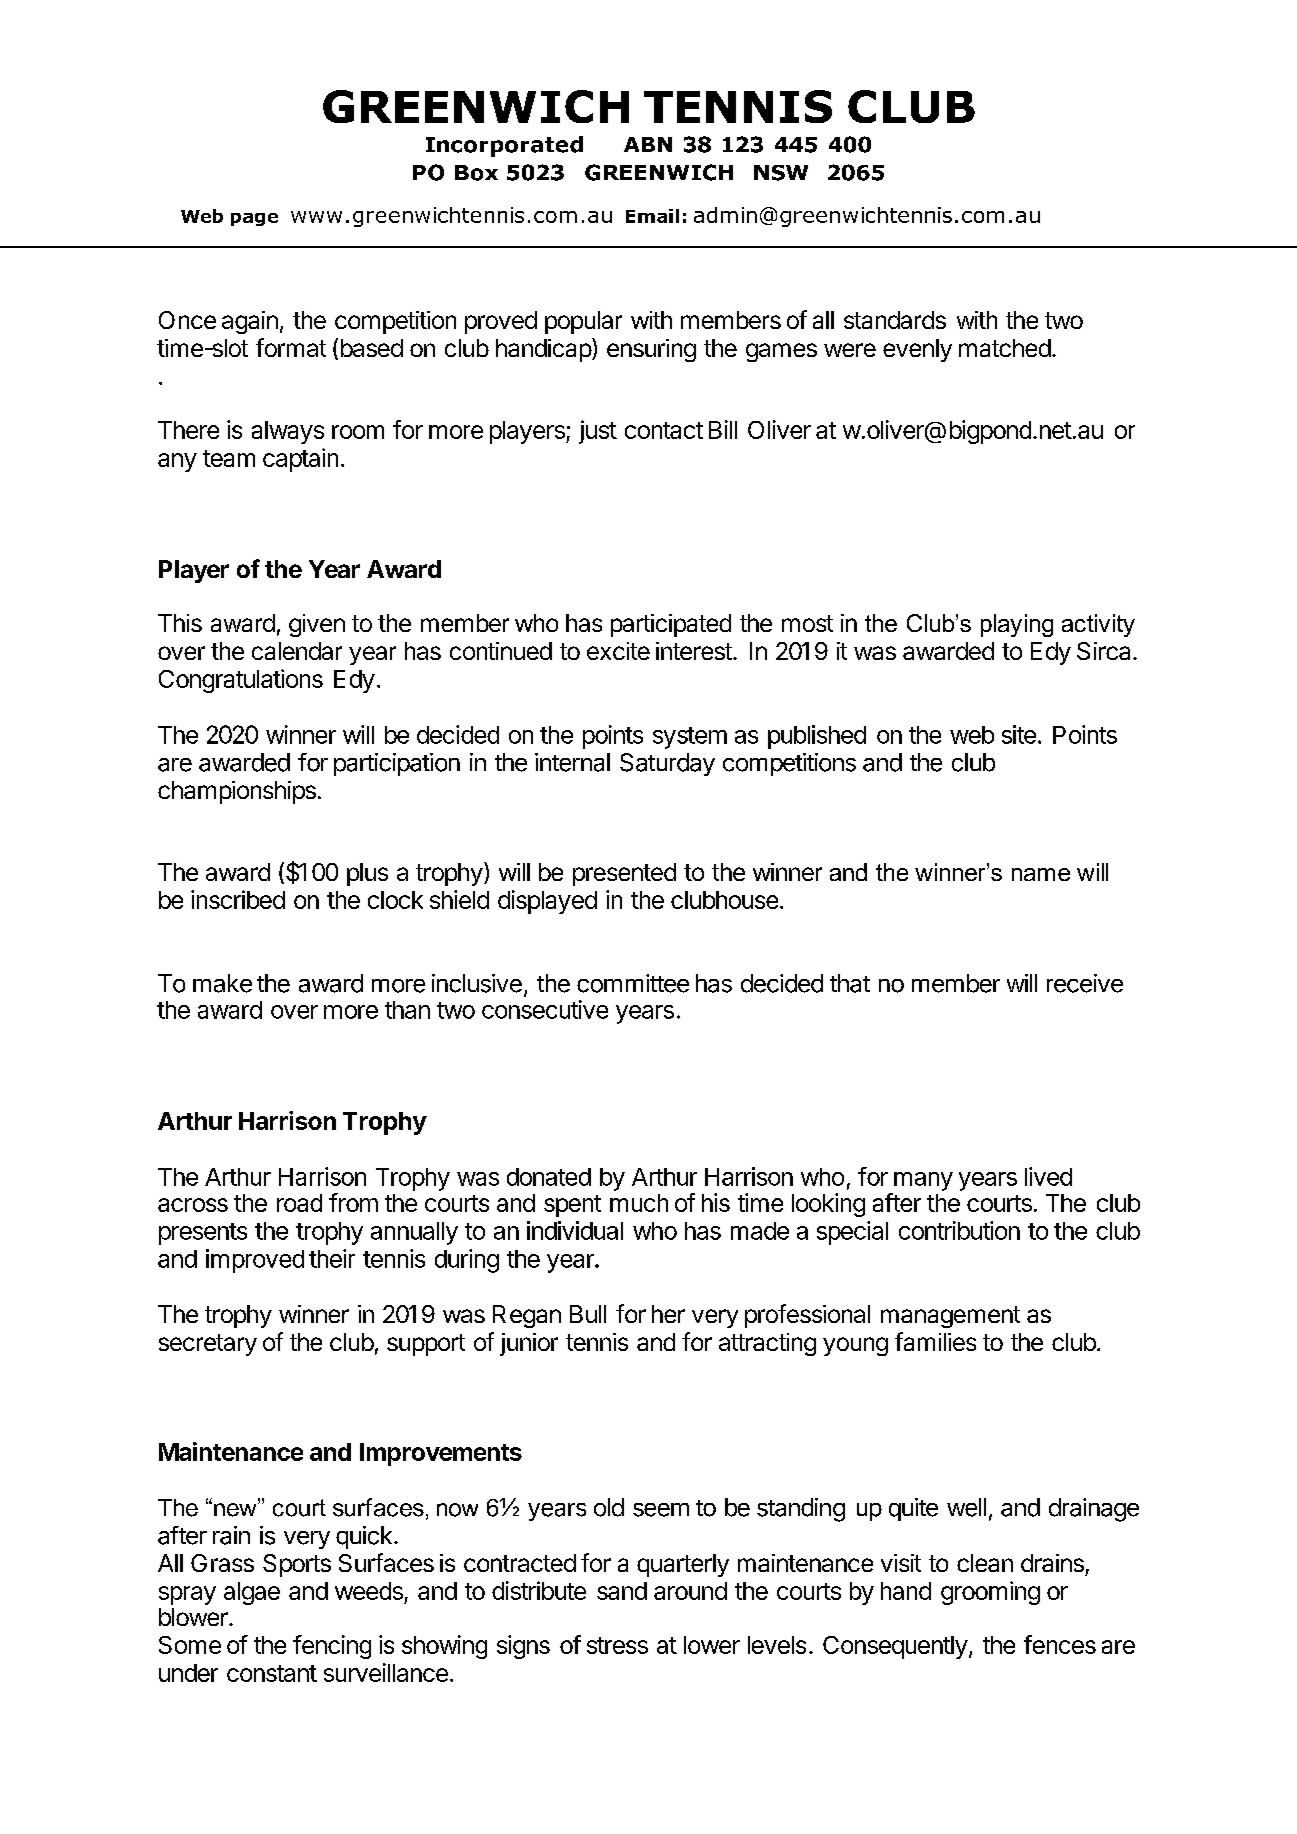  What do you see at coordinates (617, 1645) in the document?
I see `stress` at bounding box center [617, 1645].
